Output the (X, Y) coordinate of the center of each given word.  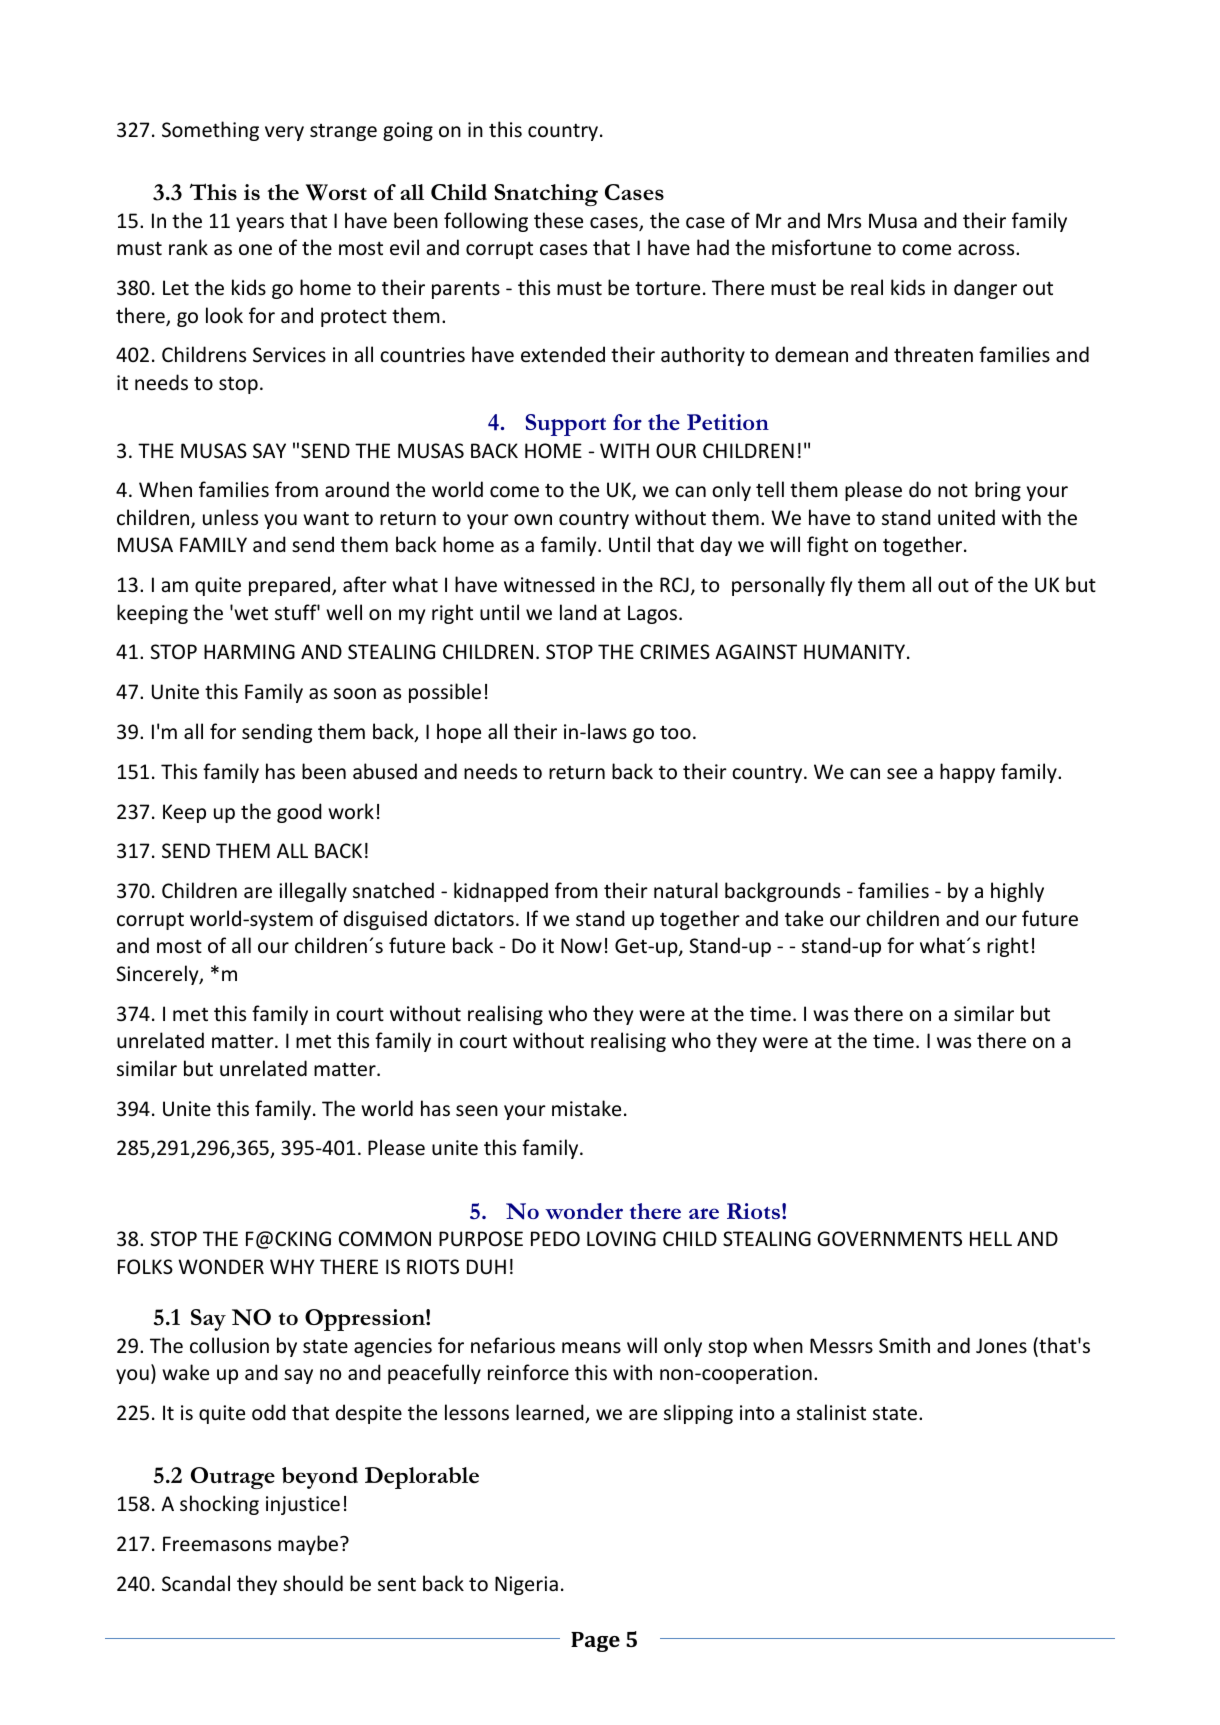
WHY (292, 1266)
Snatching (546, 195)
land (578, 612)
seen (477, 1111)
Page (595, 1642)
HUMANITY (854, 652)
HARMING (249, 651)
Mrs (844, 220)
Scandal (196, 1583)
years (260, 224)
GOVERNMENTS (889, 1239)
